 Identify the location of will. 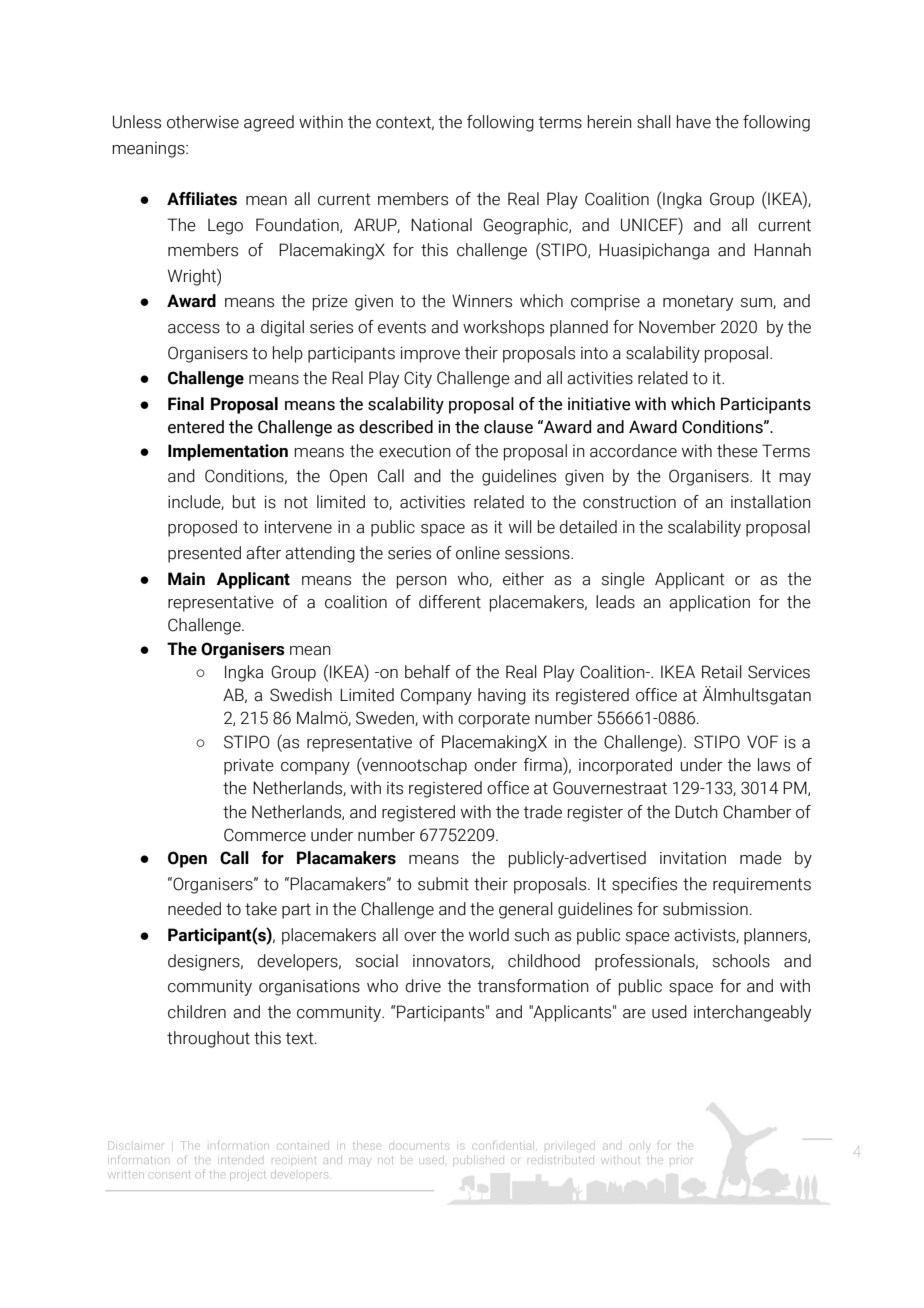
(520, 526).
